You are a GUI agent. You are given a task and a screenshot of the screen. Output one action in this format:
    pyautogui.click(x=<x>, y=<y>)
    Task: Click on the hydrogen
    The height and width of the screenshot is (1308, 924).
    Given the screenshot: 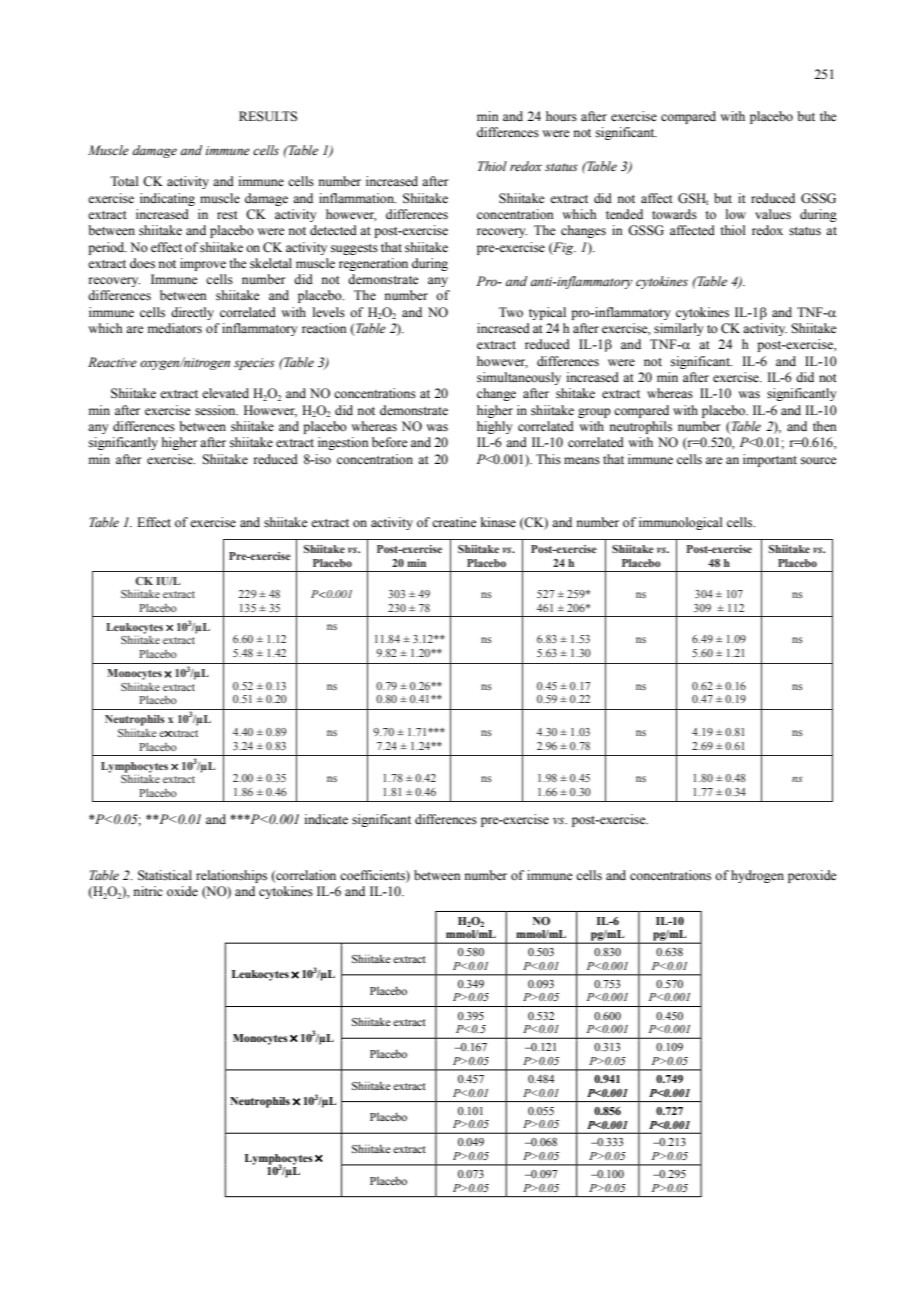 What is the action you would take?
    pyautogui.click(x=757, y=876)
